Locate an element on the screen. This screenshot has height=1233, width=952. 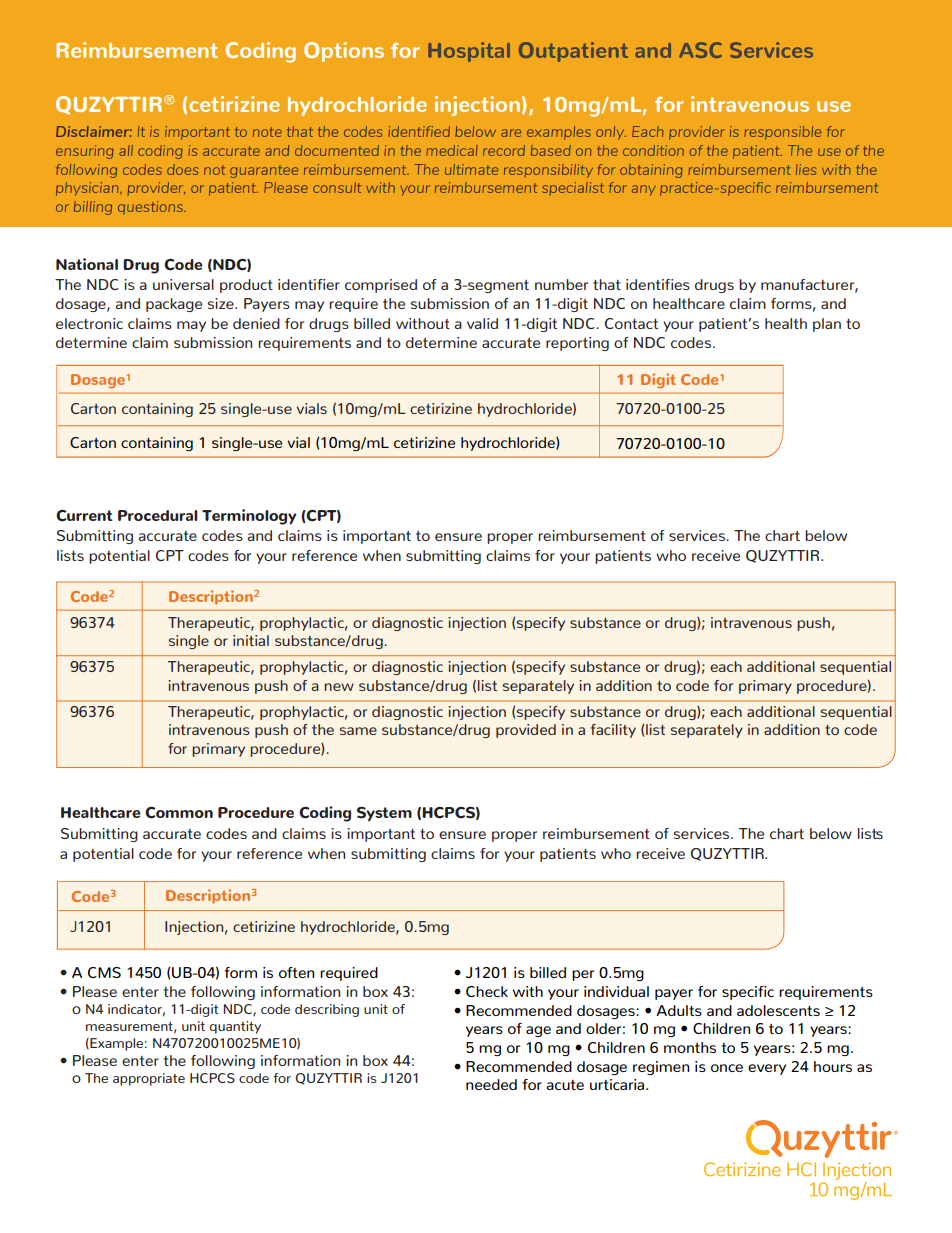
all is located at coordinates (126, 150).
